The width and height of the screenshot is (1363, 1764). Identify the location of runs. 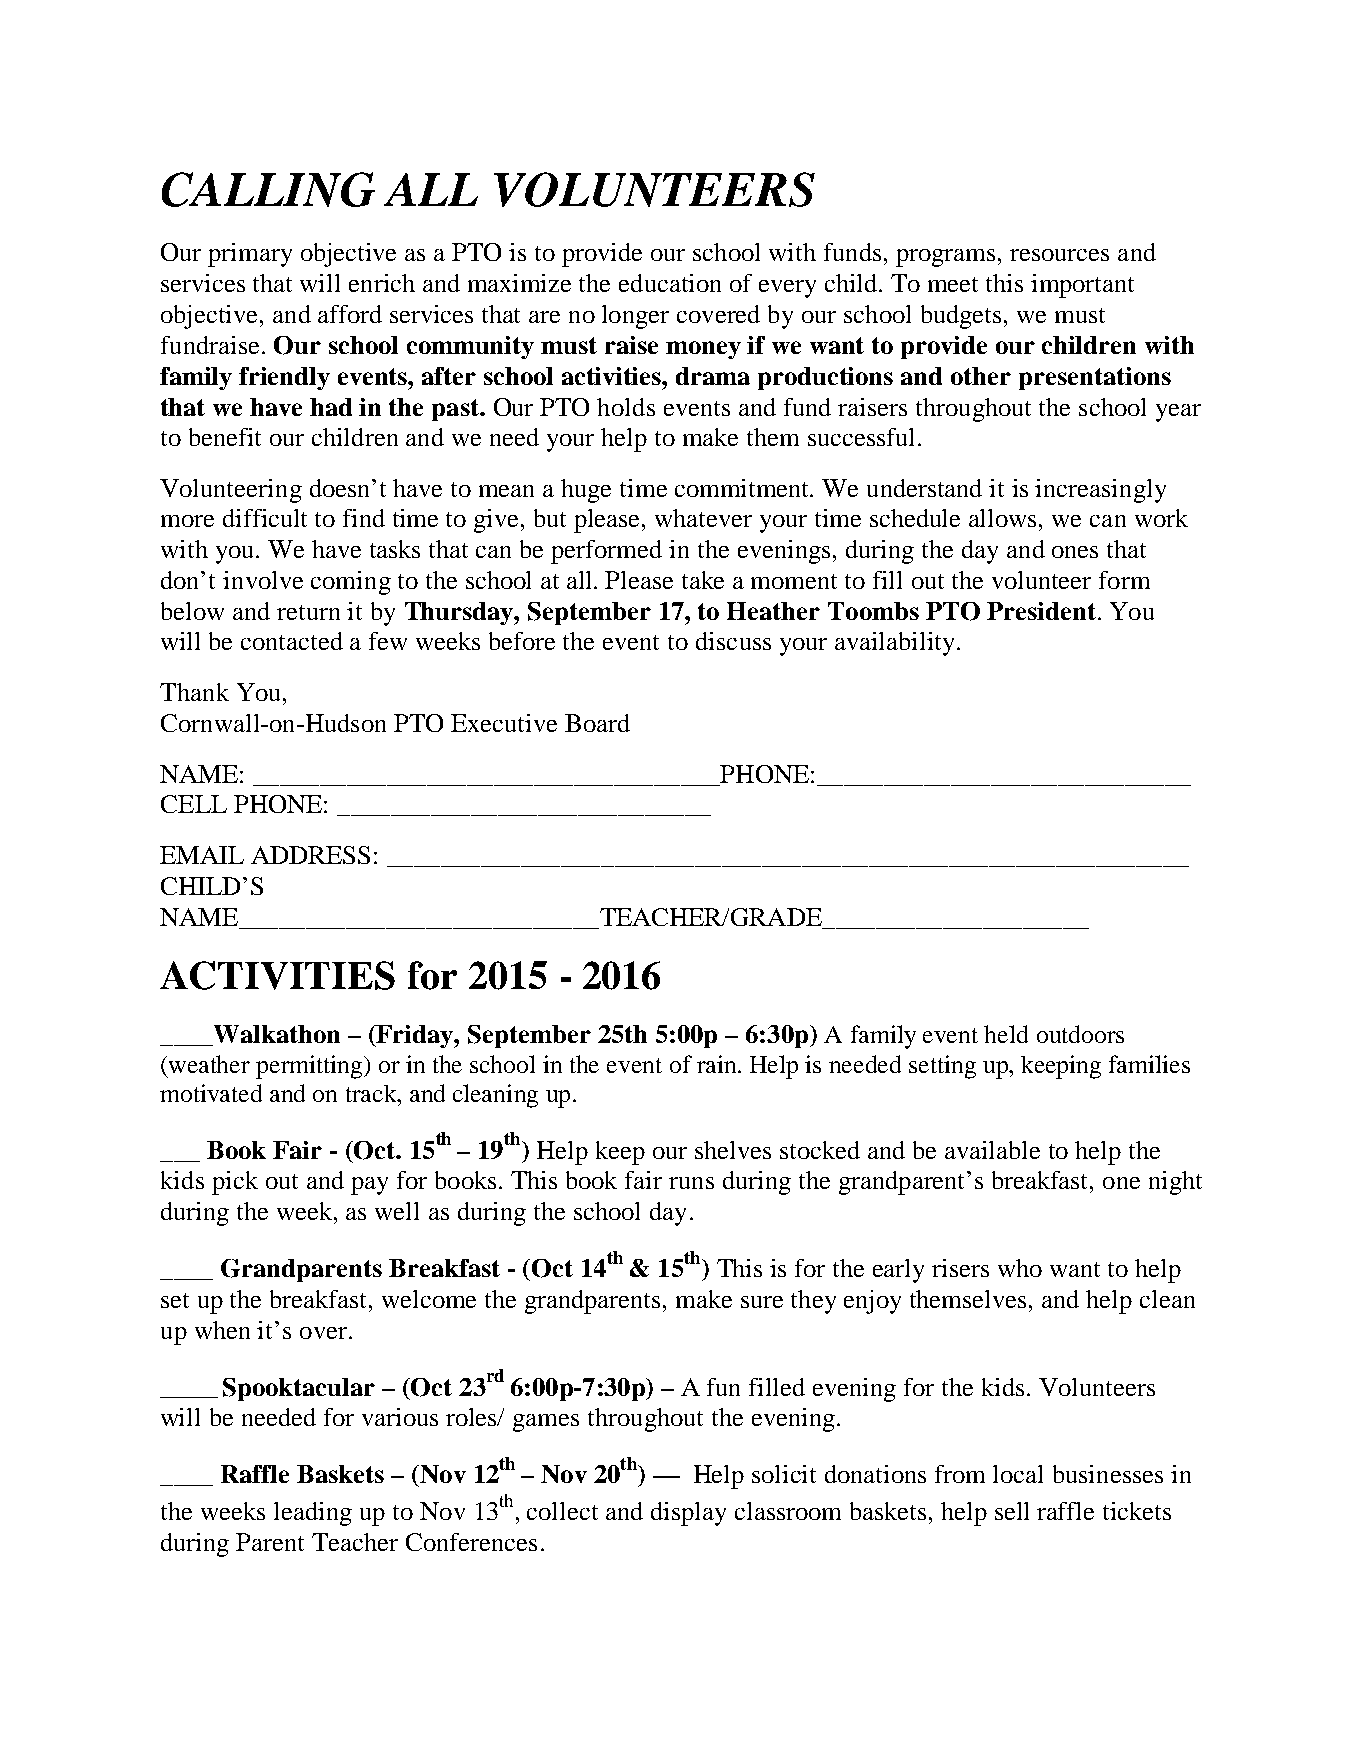
(691, 1183).
